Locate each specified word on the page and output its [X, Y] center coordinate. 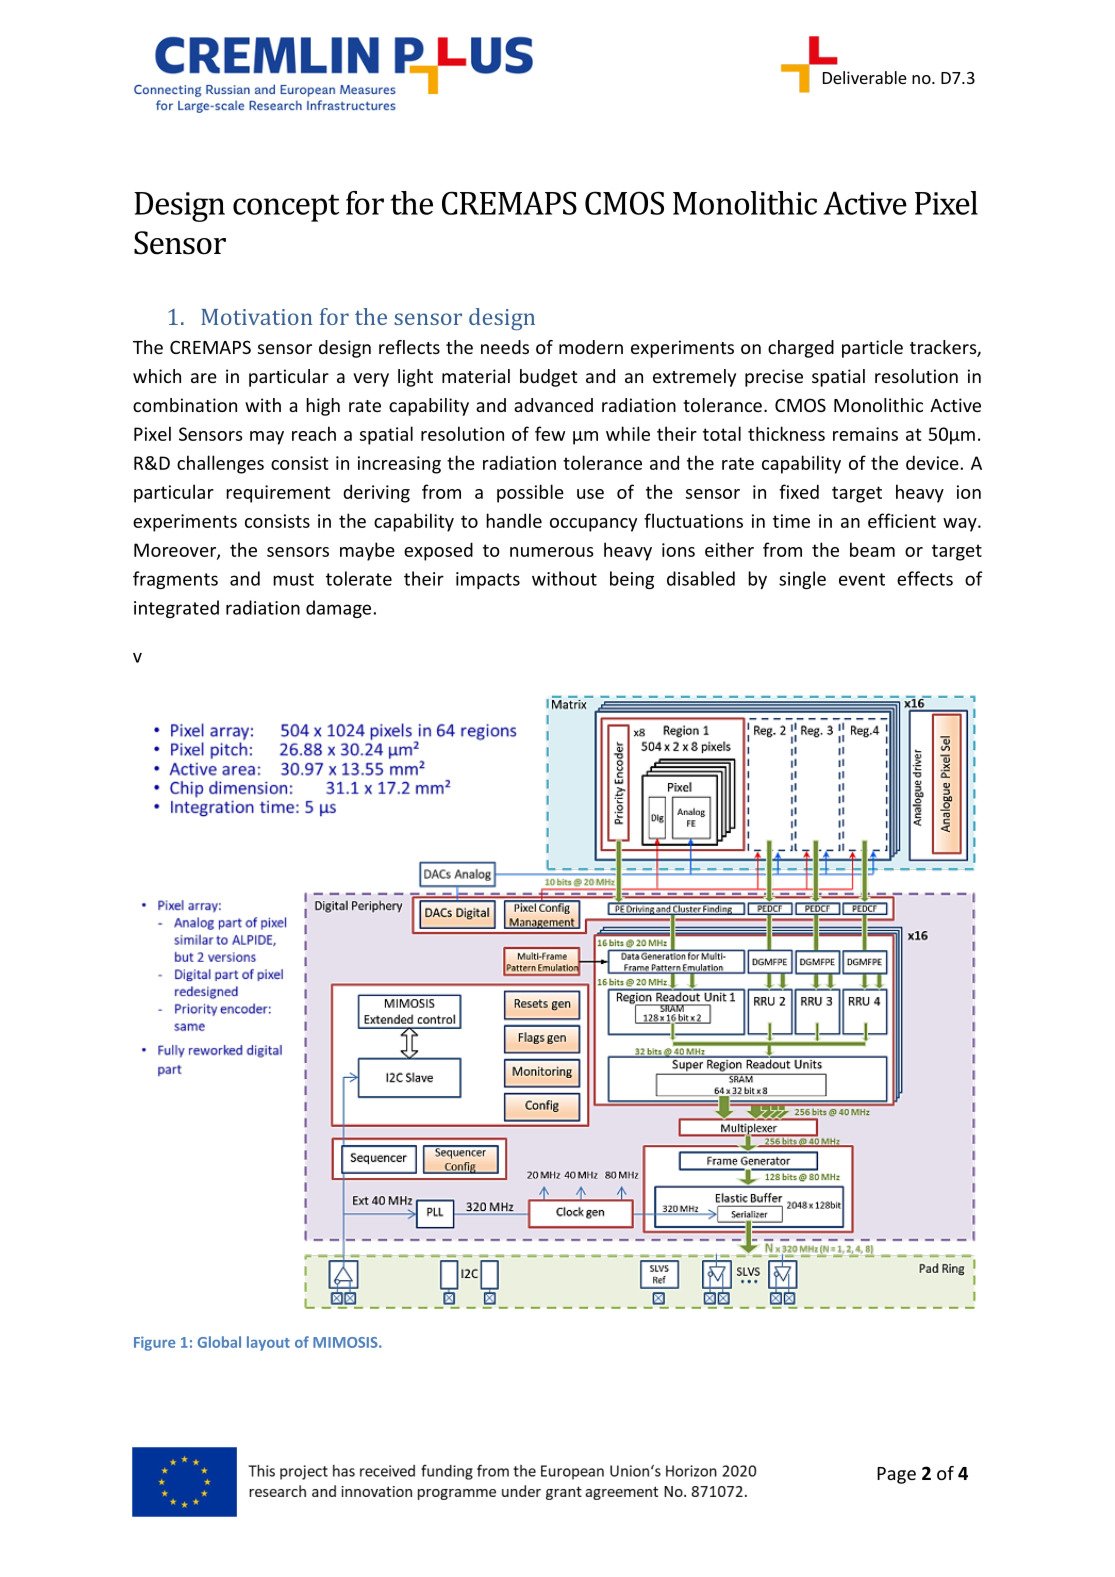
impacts [488, 580]
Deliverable [865, 77]
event [862, 579]
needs [505, 347]
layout [268, 1343]
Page [896, 1475]
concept [286, 208]
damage [340, 609]
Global [219, 1342]
